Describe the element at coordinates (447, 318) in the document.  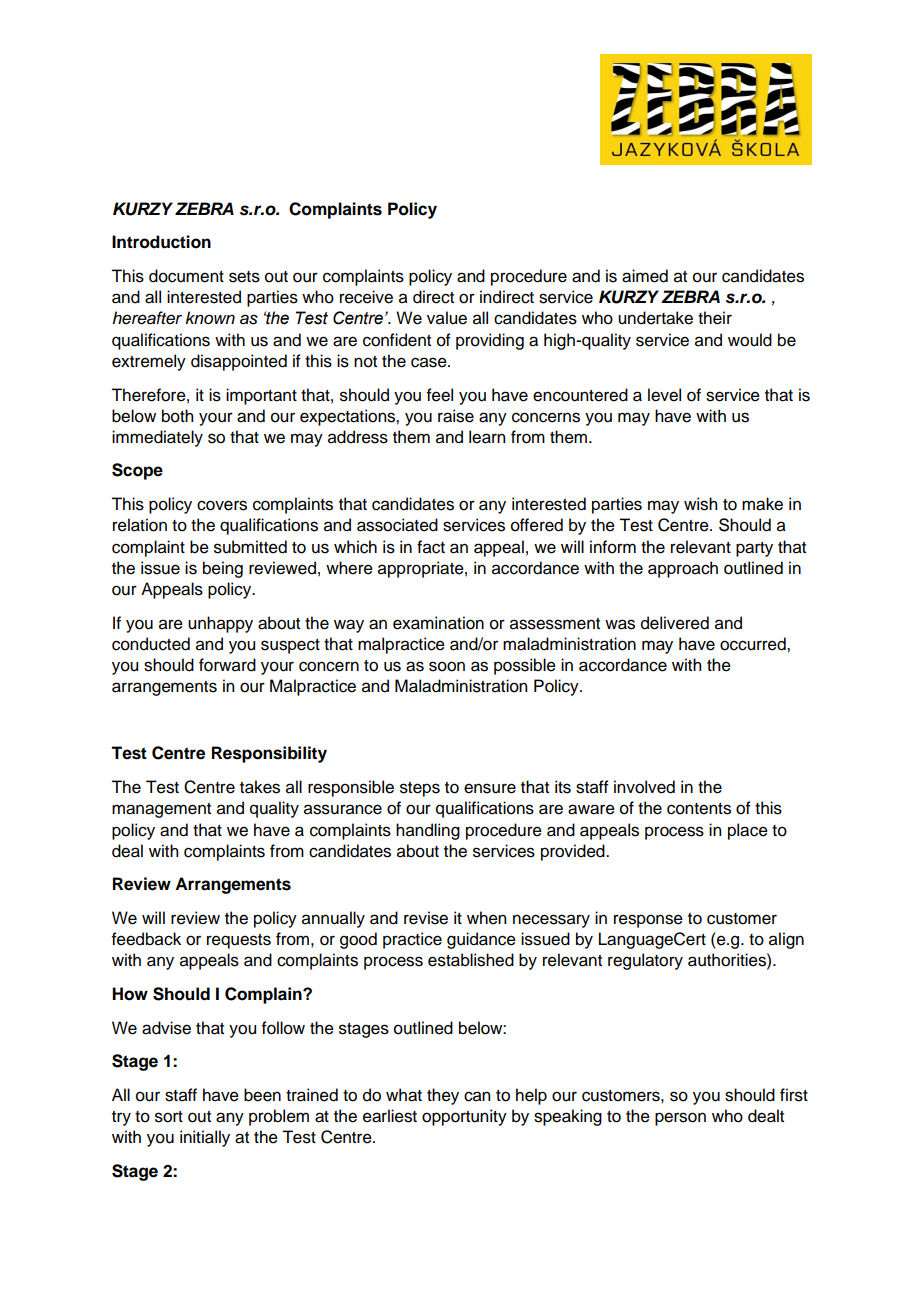
I see `value` at that location.
